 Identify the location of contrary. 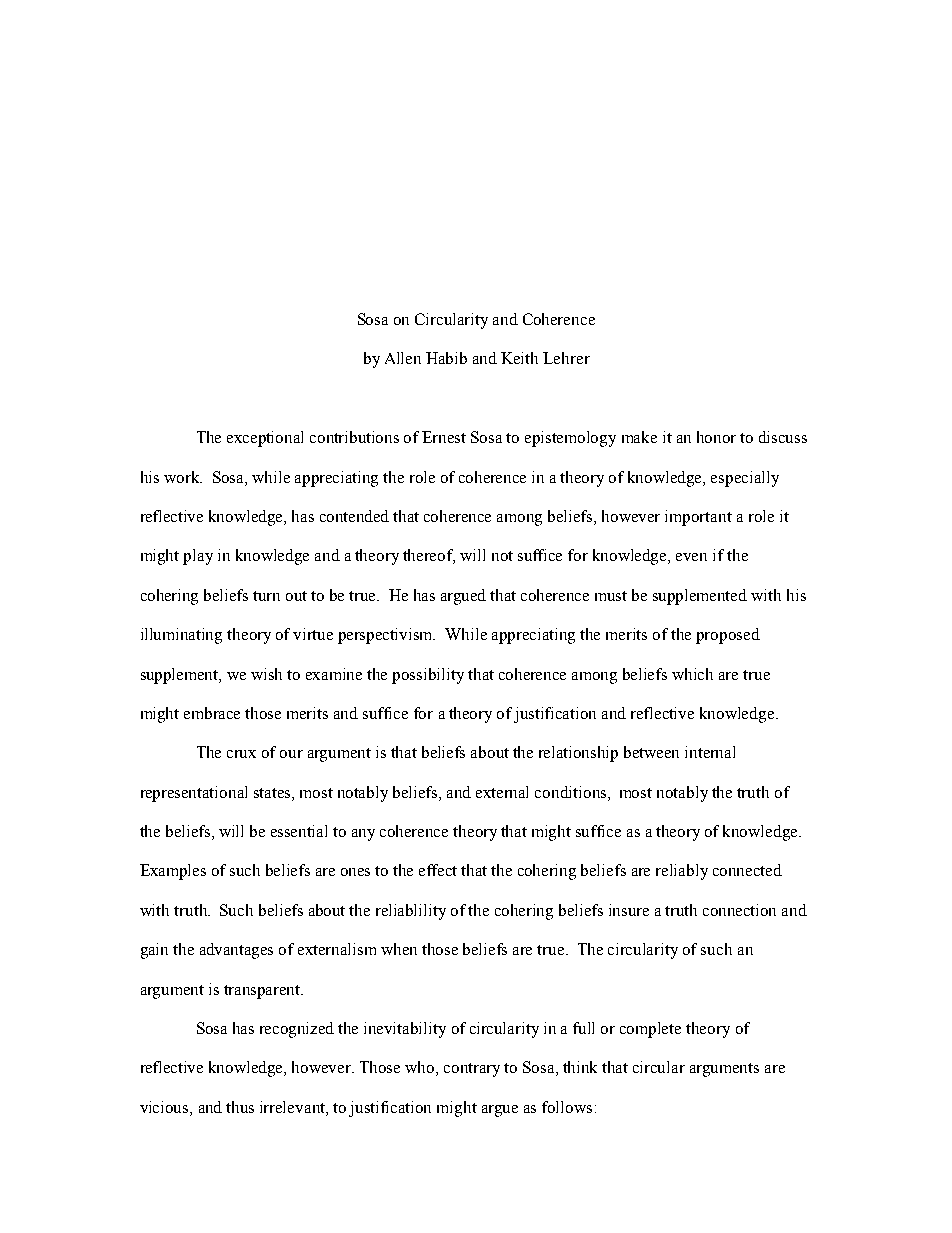
(472, 1070).
